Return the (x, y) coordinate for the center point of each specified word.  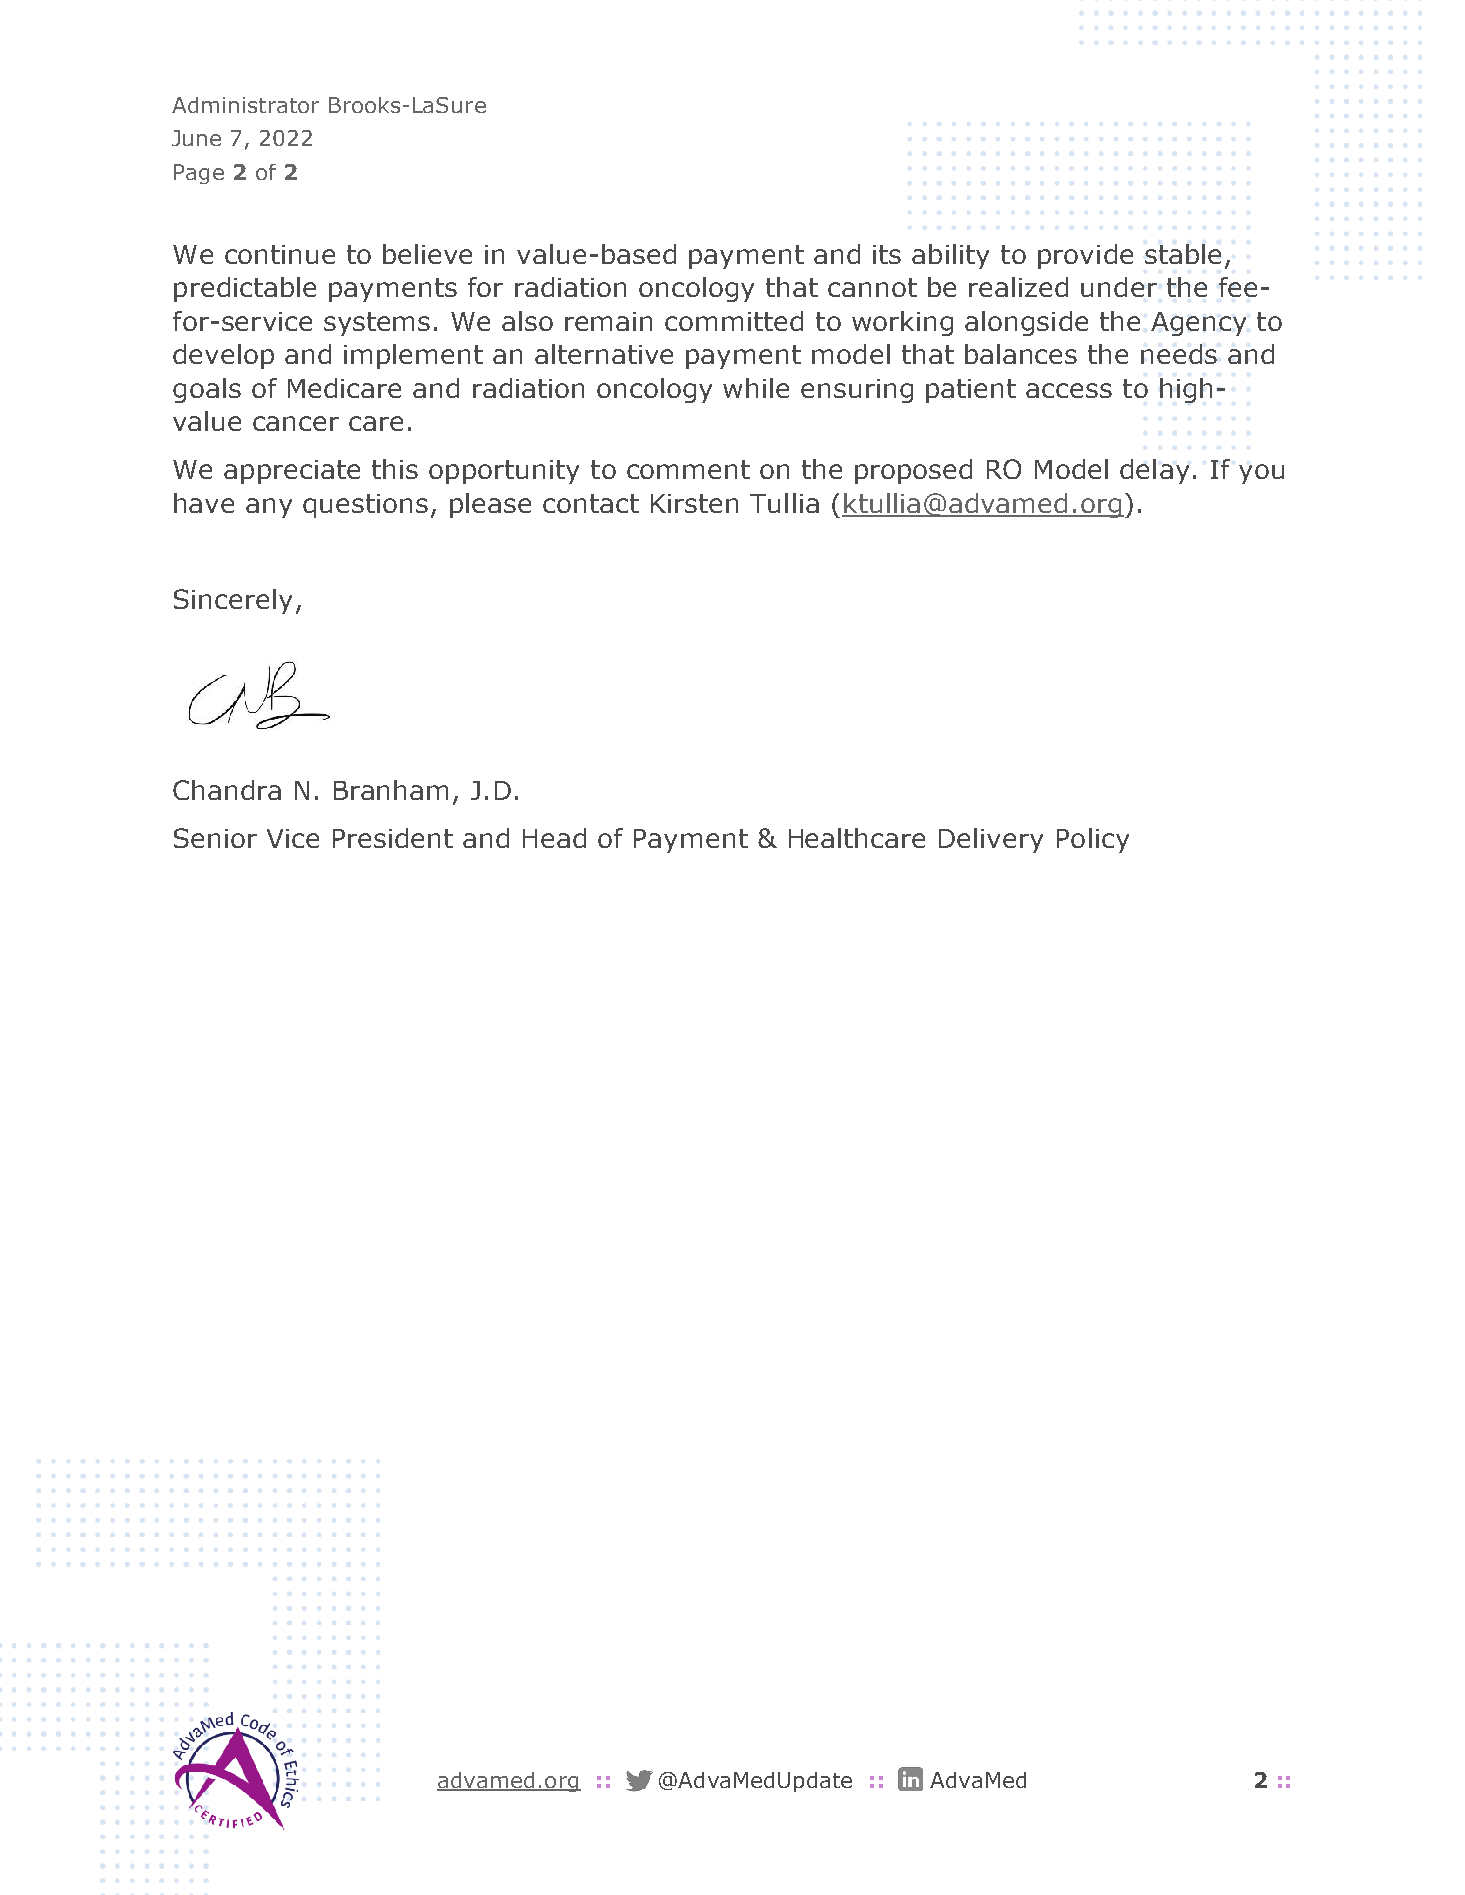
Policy (1093, 840)
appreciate (292, 472)
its (887, 254)
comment (688, 469)
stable (1183, 254)
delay (1154, 471)
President (393, 838)
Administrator (245, 105)
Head (554, 838)
